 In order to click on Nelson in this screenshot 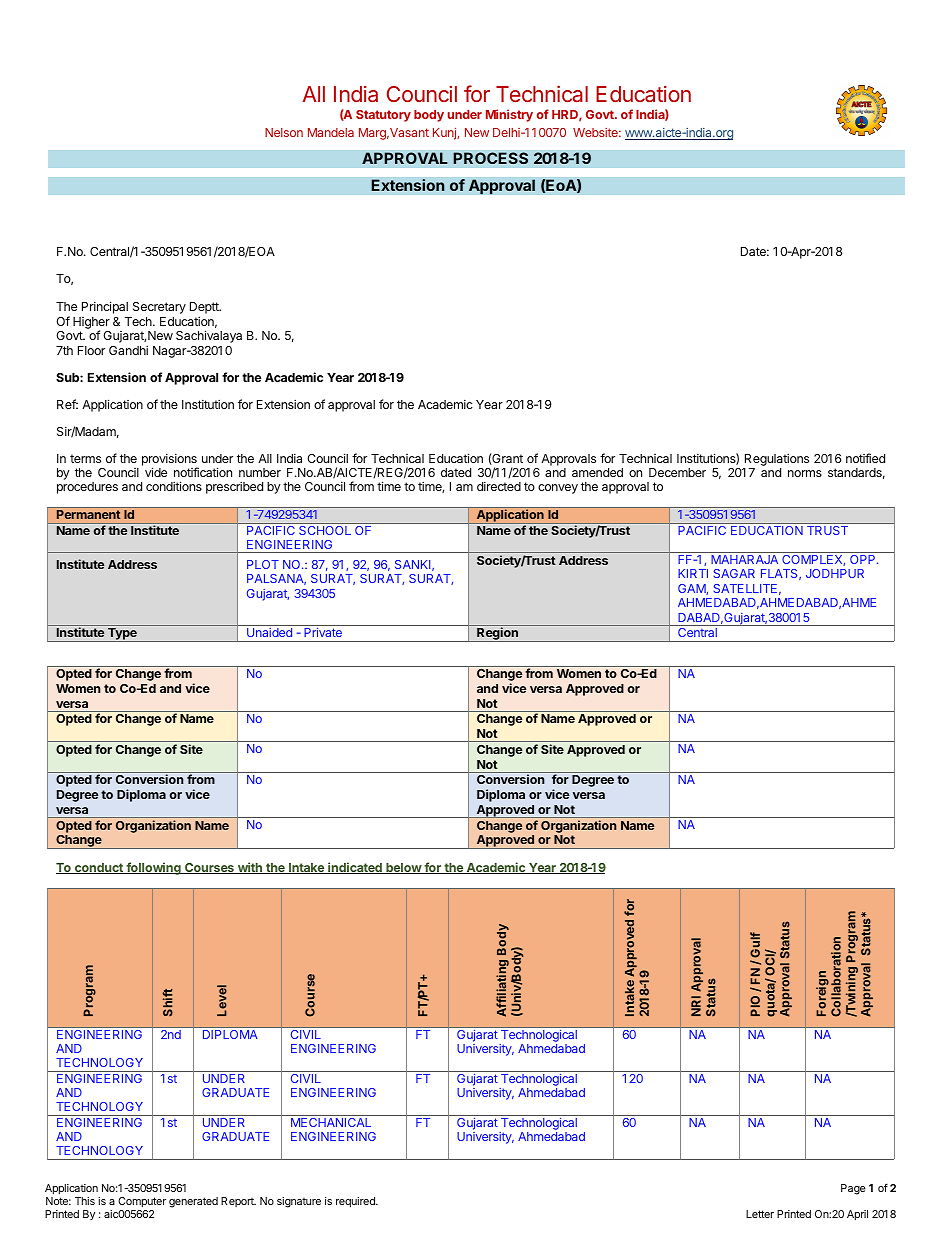, I will do `click(284, 132)`.
